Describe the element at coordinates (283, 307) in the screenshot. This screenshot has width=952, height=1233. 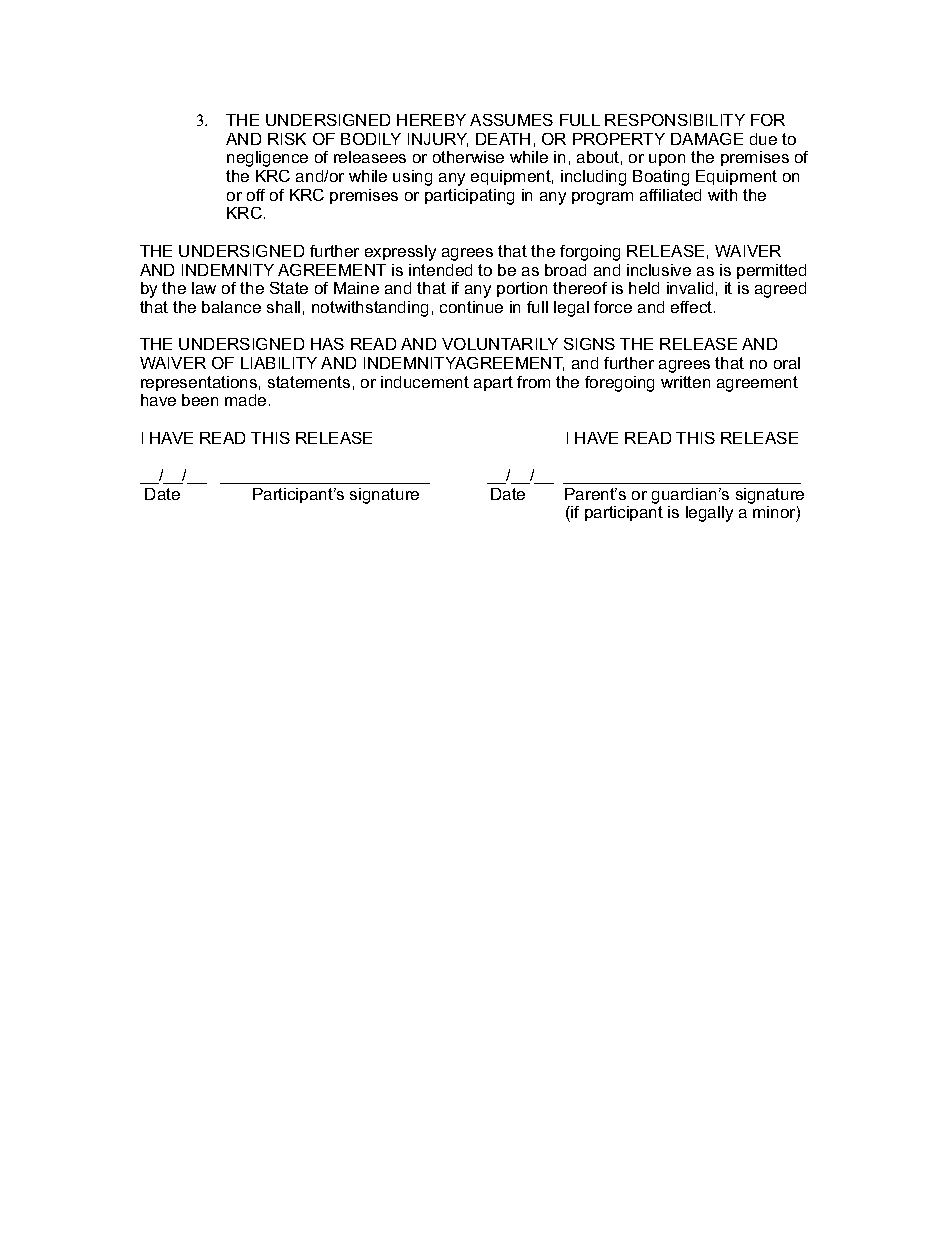
I see `shall` at that location.
